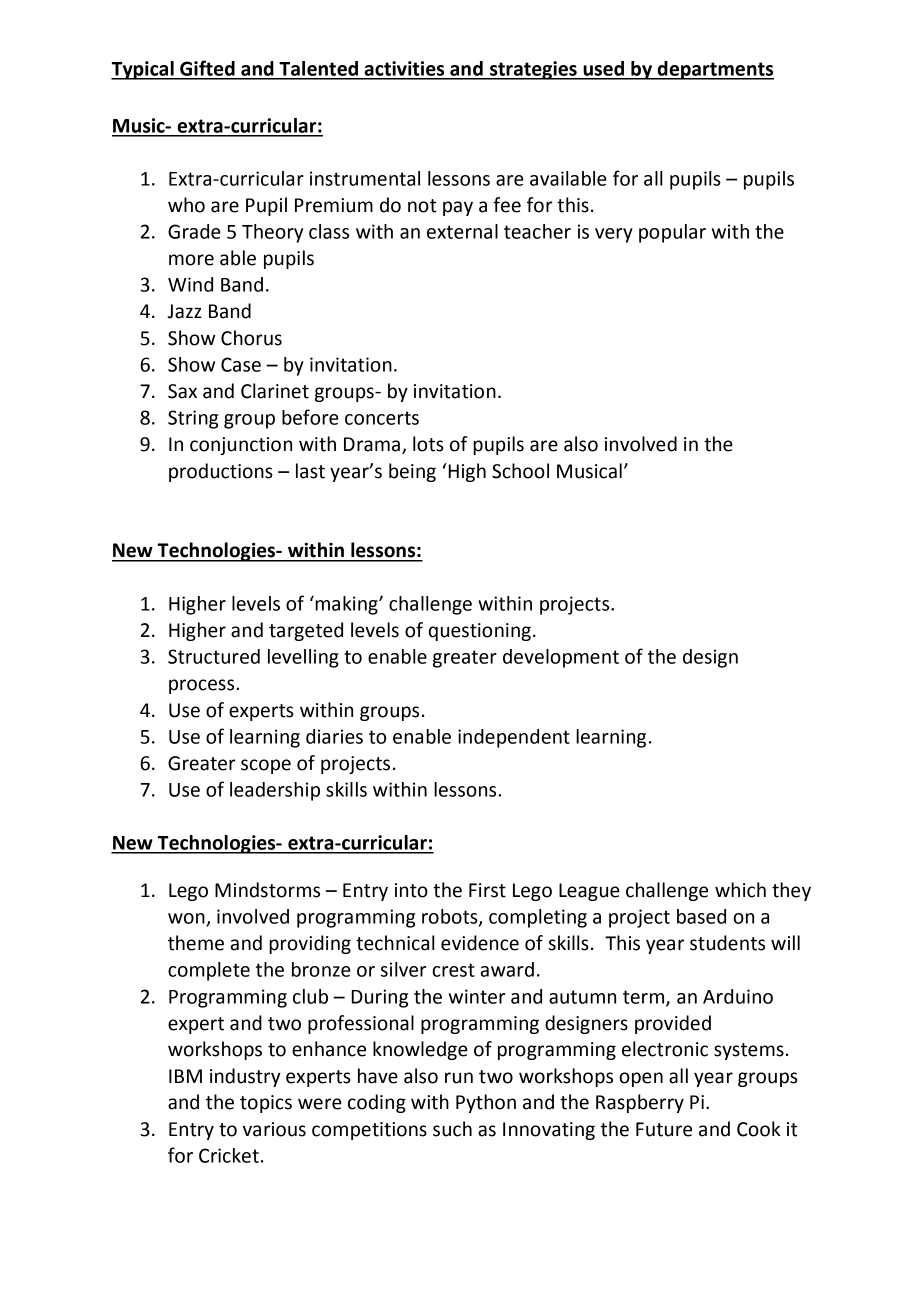  Describe the element at coordinates (487, 890) in the document. I see `First` at that location.
